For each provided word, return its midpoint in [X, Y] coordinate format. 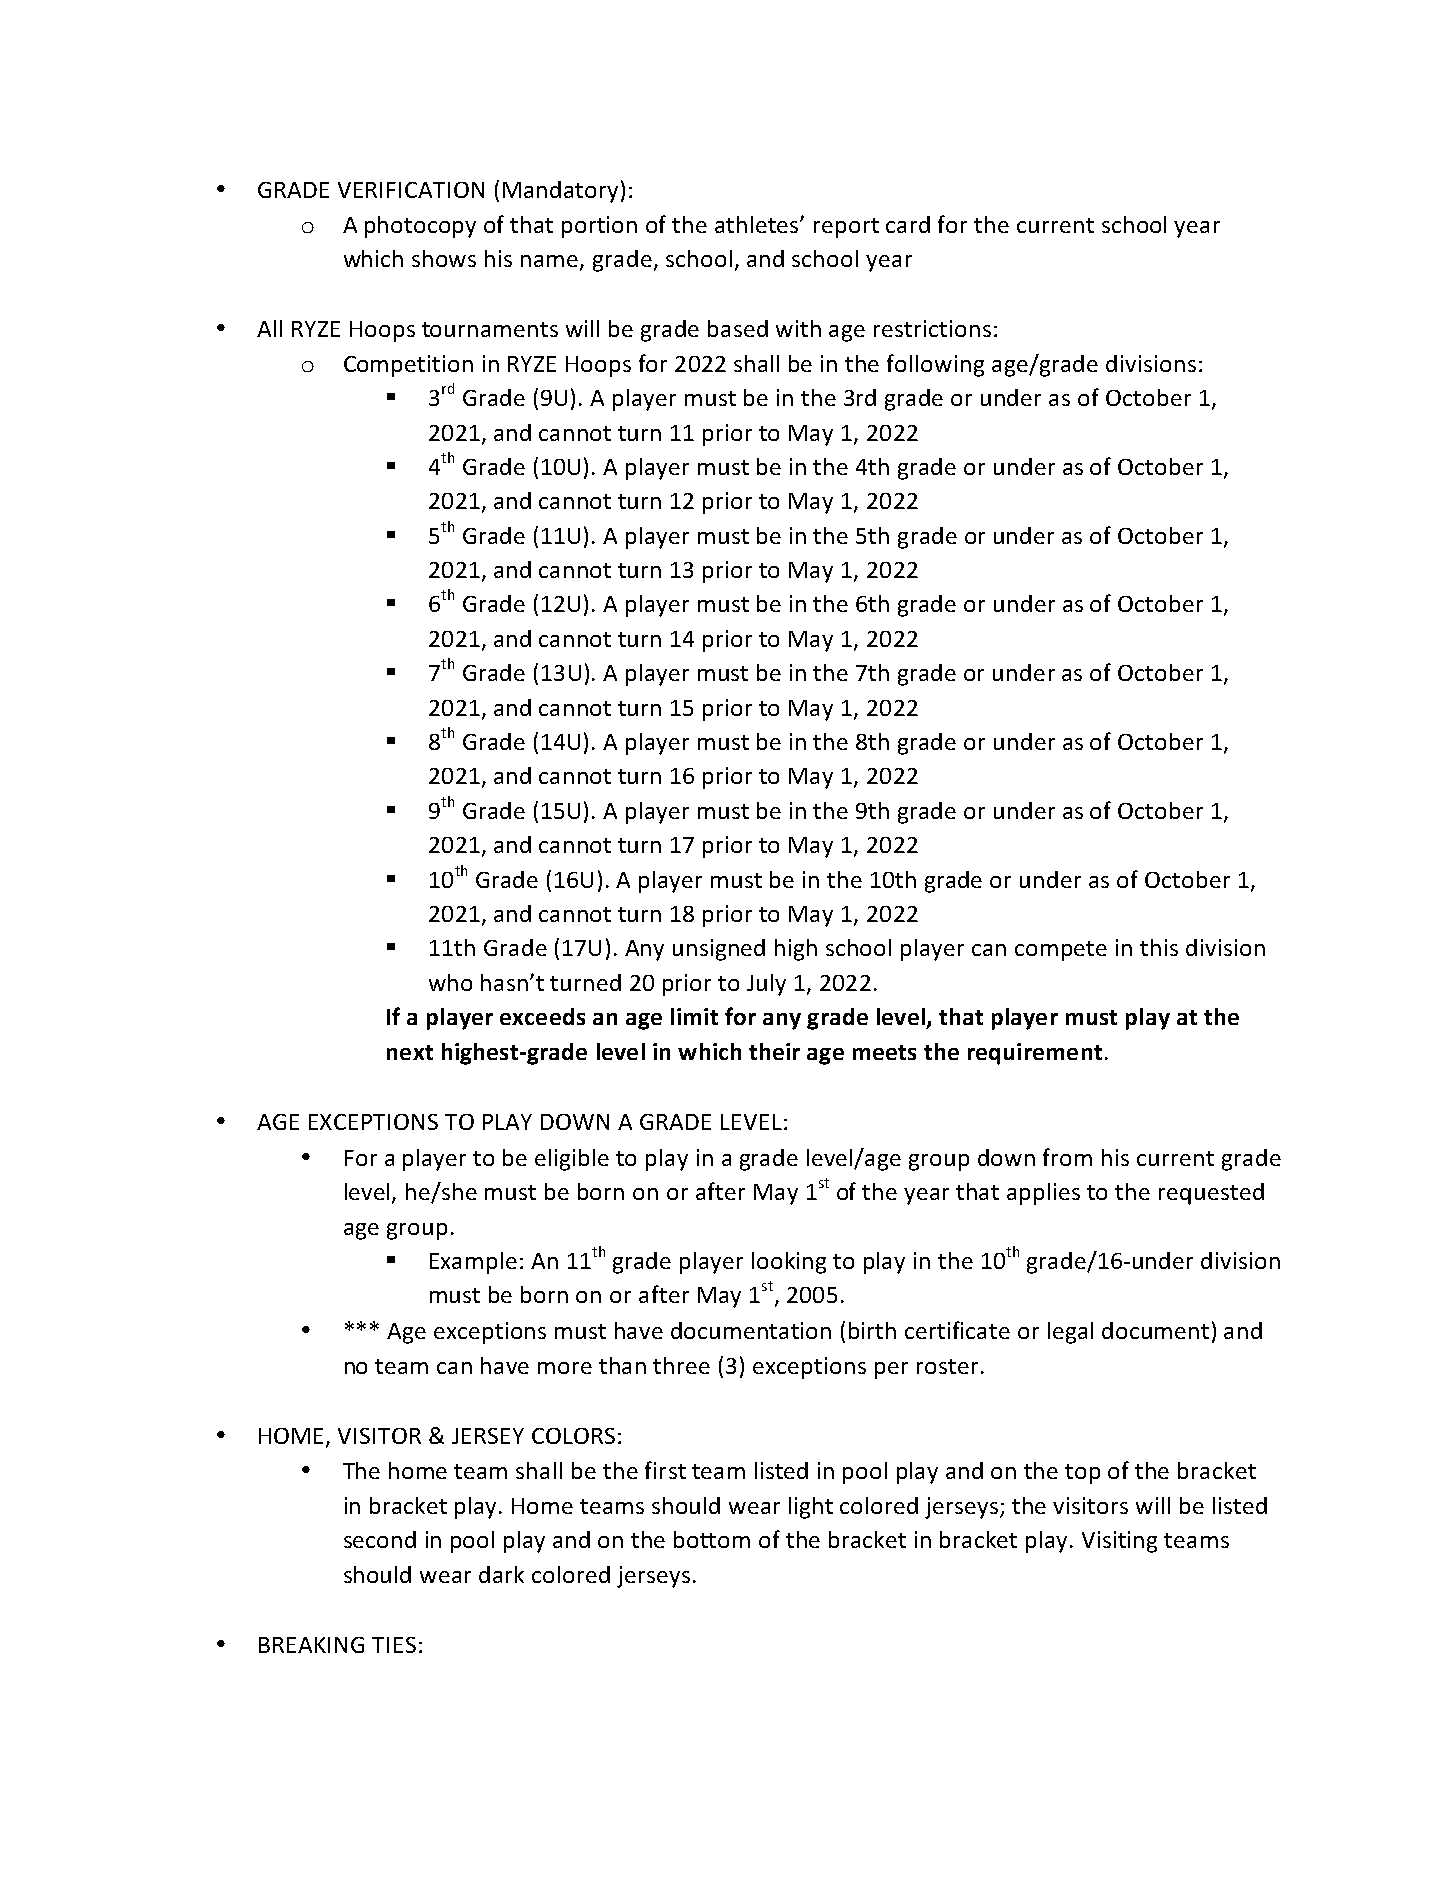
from [1067, 1157]
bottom [712, 1539]
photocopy [420, 227]
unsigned [719, 950]
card [908, 224]
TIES [394, 1645]
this [1159, 947]
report [846, 228]
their [774, 1051]
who [450, 982]
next [410, 1052]
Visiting [1119, 1542]
